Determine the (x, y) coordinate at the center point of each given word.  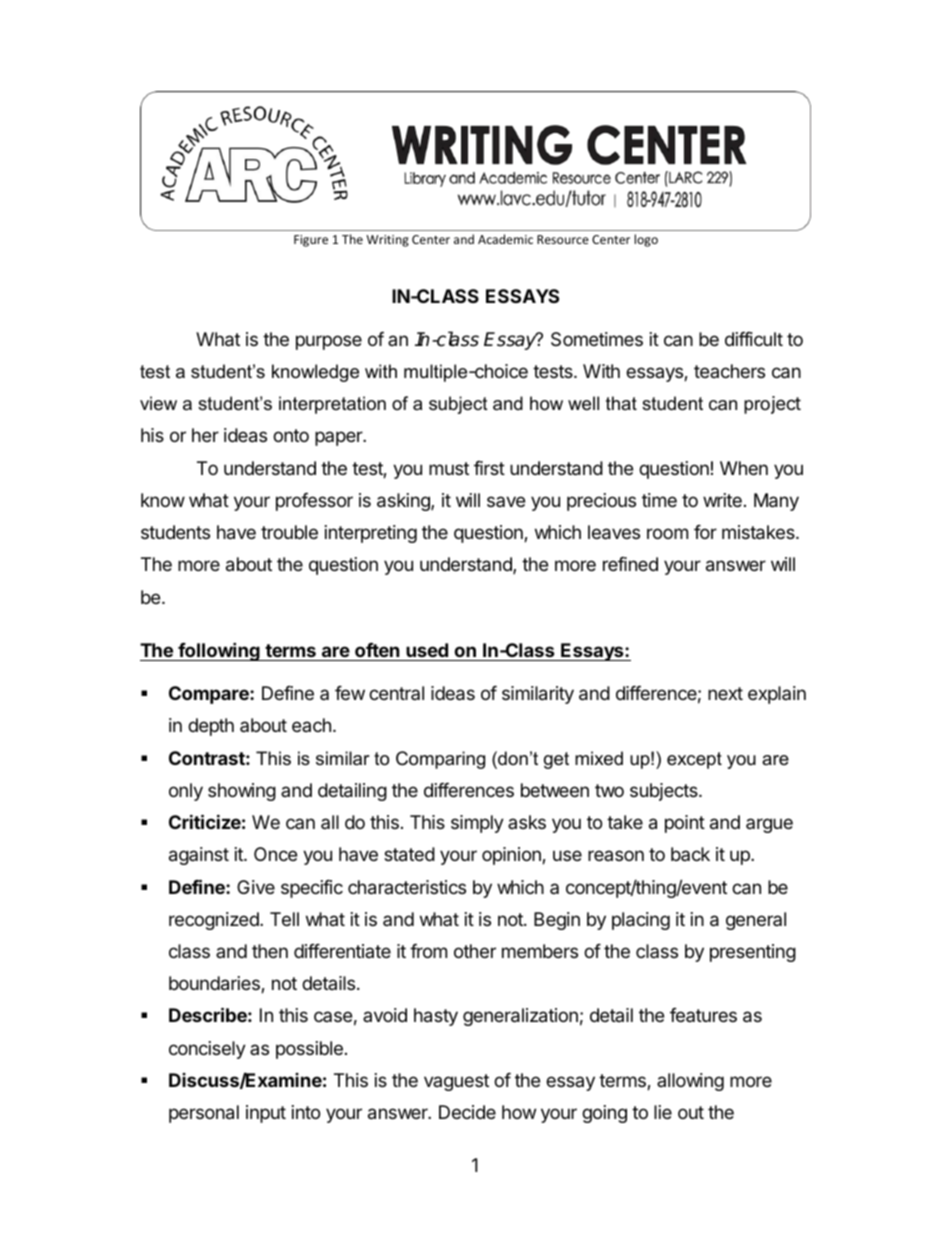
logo (646, 240)
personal (204, 1114)
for (705, 532)
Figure (311, 241)
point (685, 824)
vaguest (456, 1082)
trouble (289, 532)
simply (477, 824)
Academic (505, 239)
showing (242, 792)
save (506, 501)
